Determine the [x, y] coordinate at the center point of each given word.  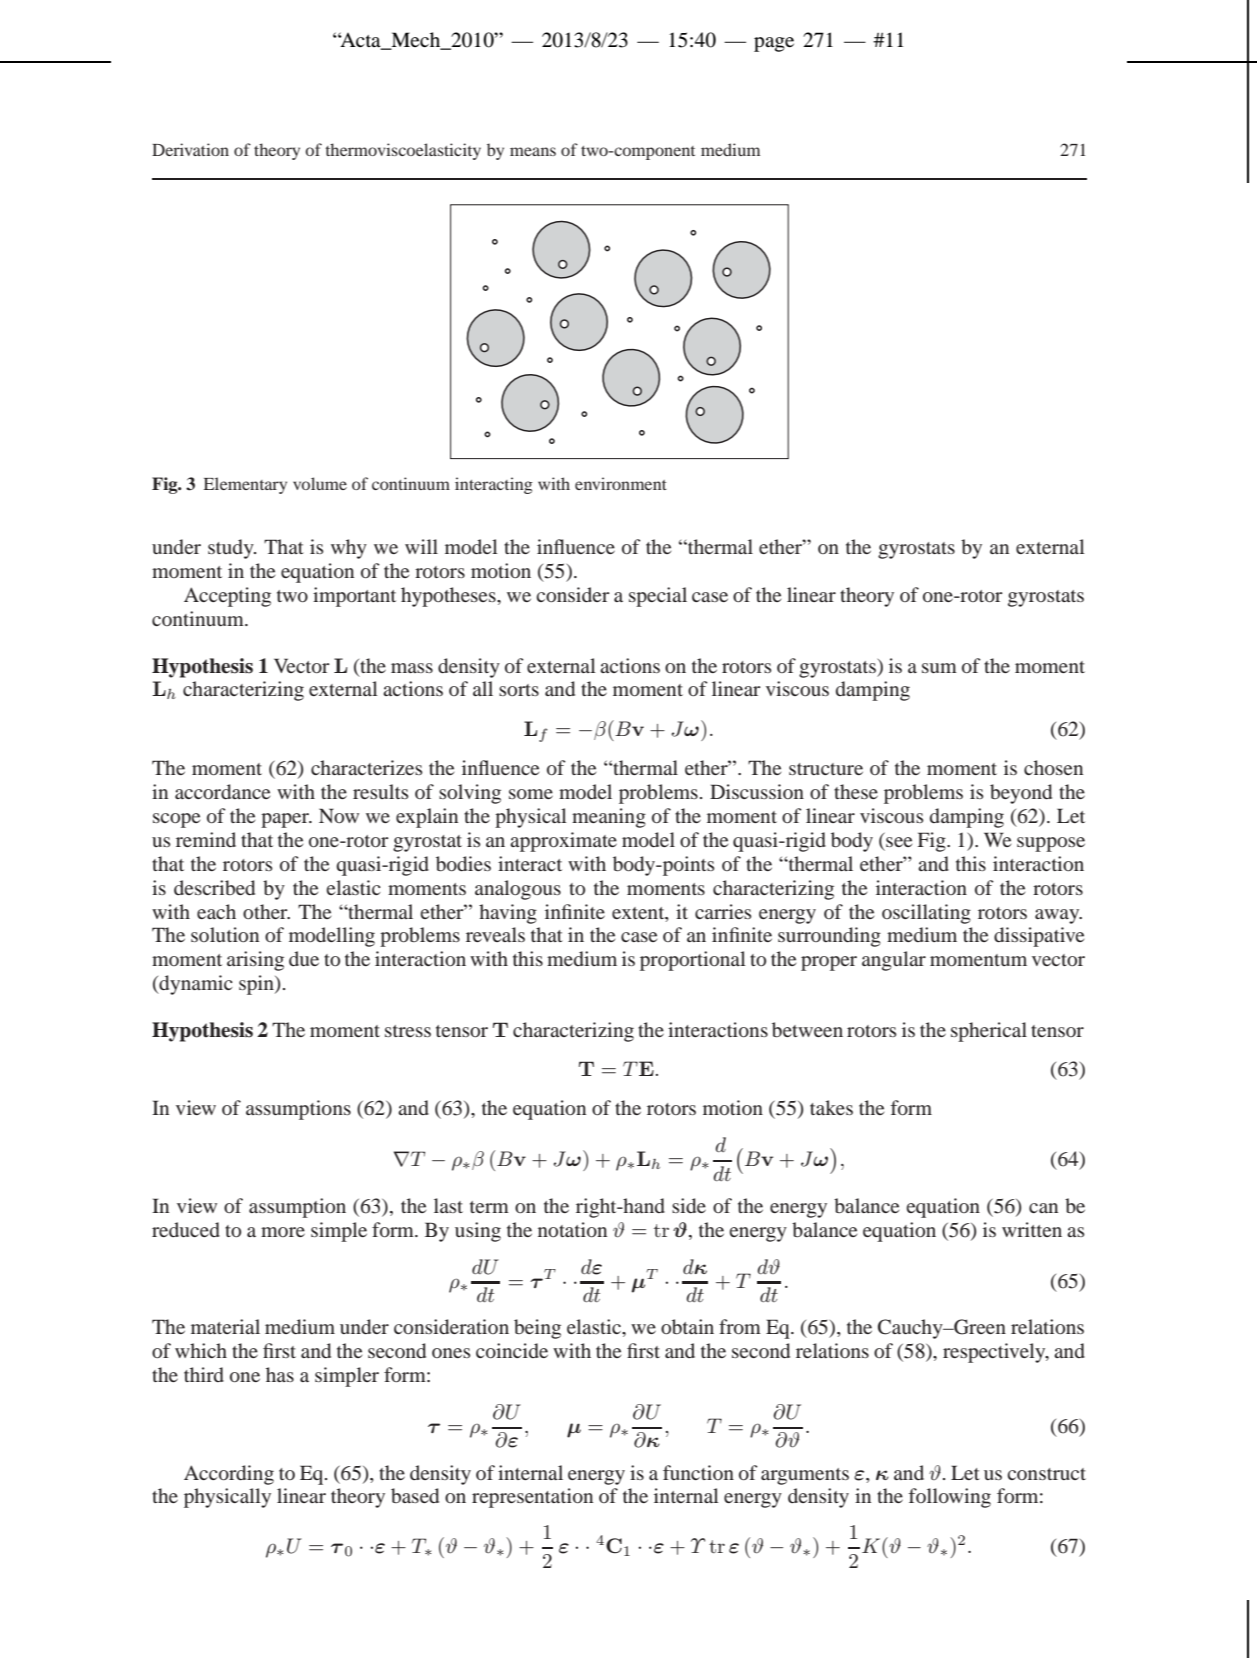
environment [621, 483]
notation [572, 1229]
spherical [989, 1032]
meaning [609, 818]
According [229, 1475]
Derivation [190, 149]
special [658, 597]
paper [286, 820]
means [533, 151]
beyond [1021, 794]
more [283, 1232]
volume [320, 483]
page [774, 44]
